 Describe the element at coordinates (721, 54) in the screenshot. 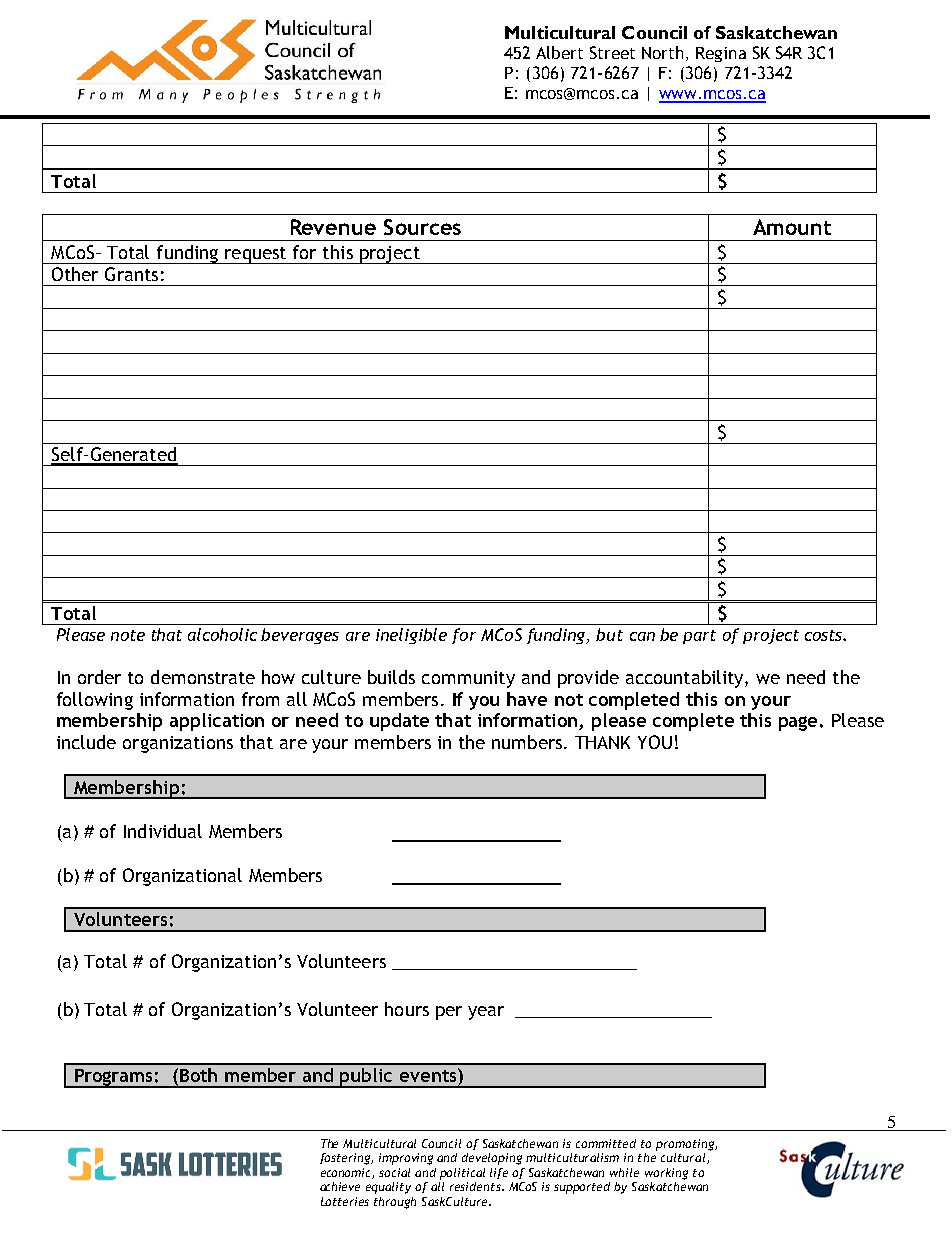

I see `Regina` at that location.
